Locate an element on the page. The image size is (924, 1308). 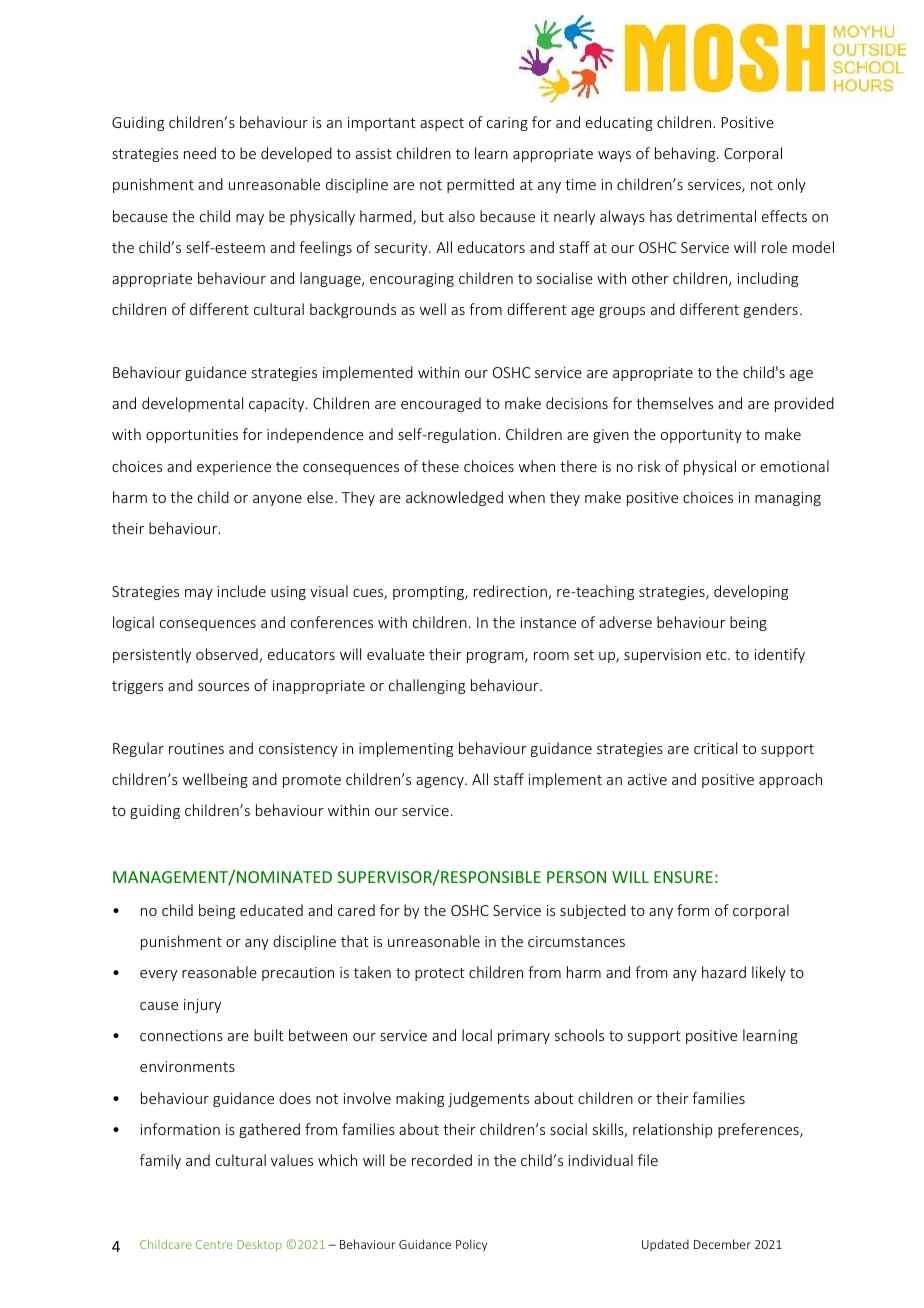
Centre is located at coordinates (214, 1244).
